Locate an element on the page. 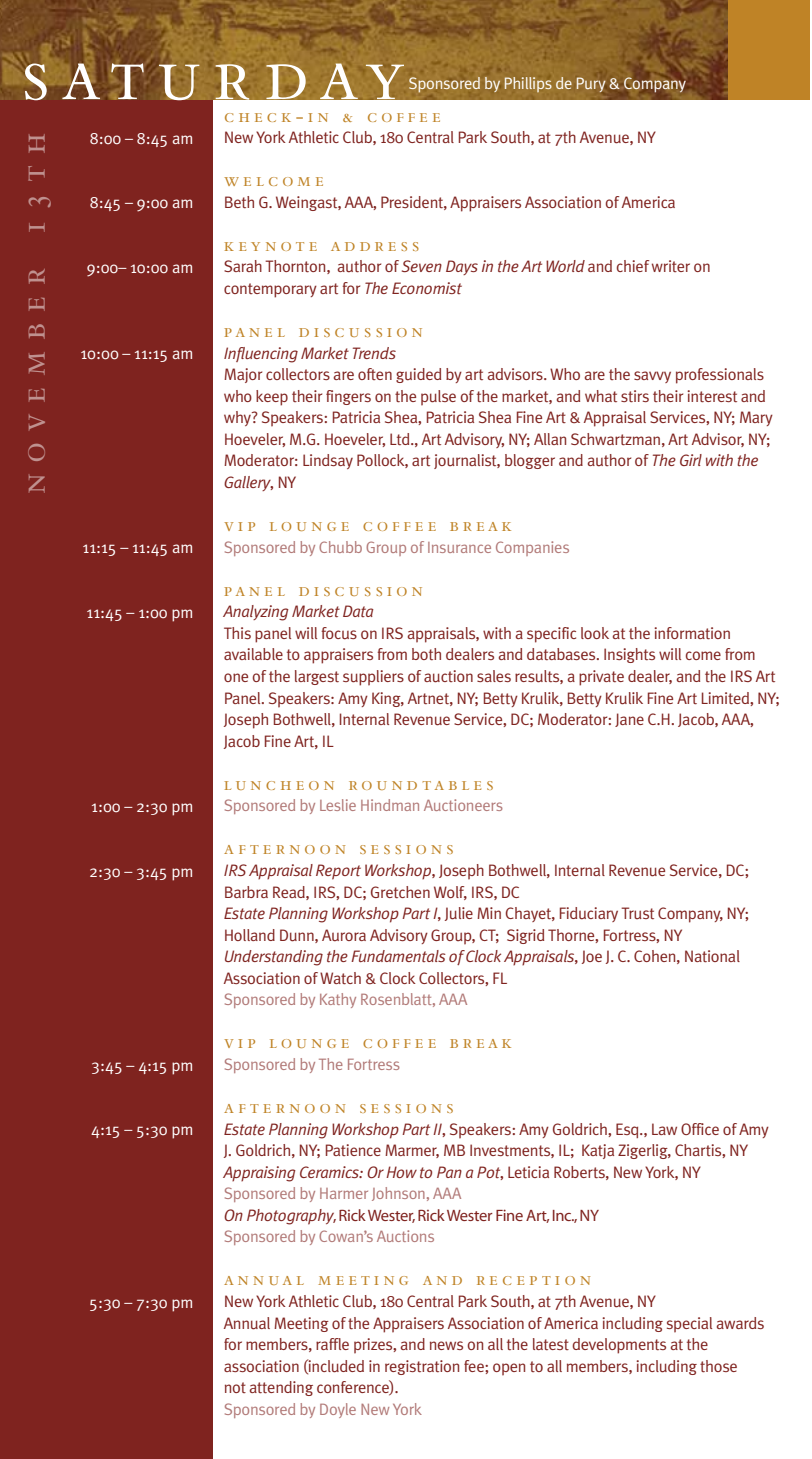  writer is located at coordinates (671, 266).
